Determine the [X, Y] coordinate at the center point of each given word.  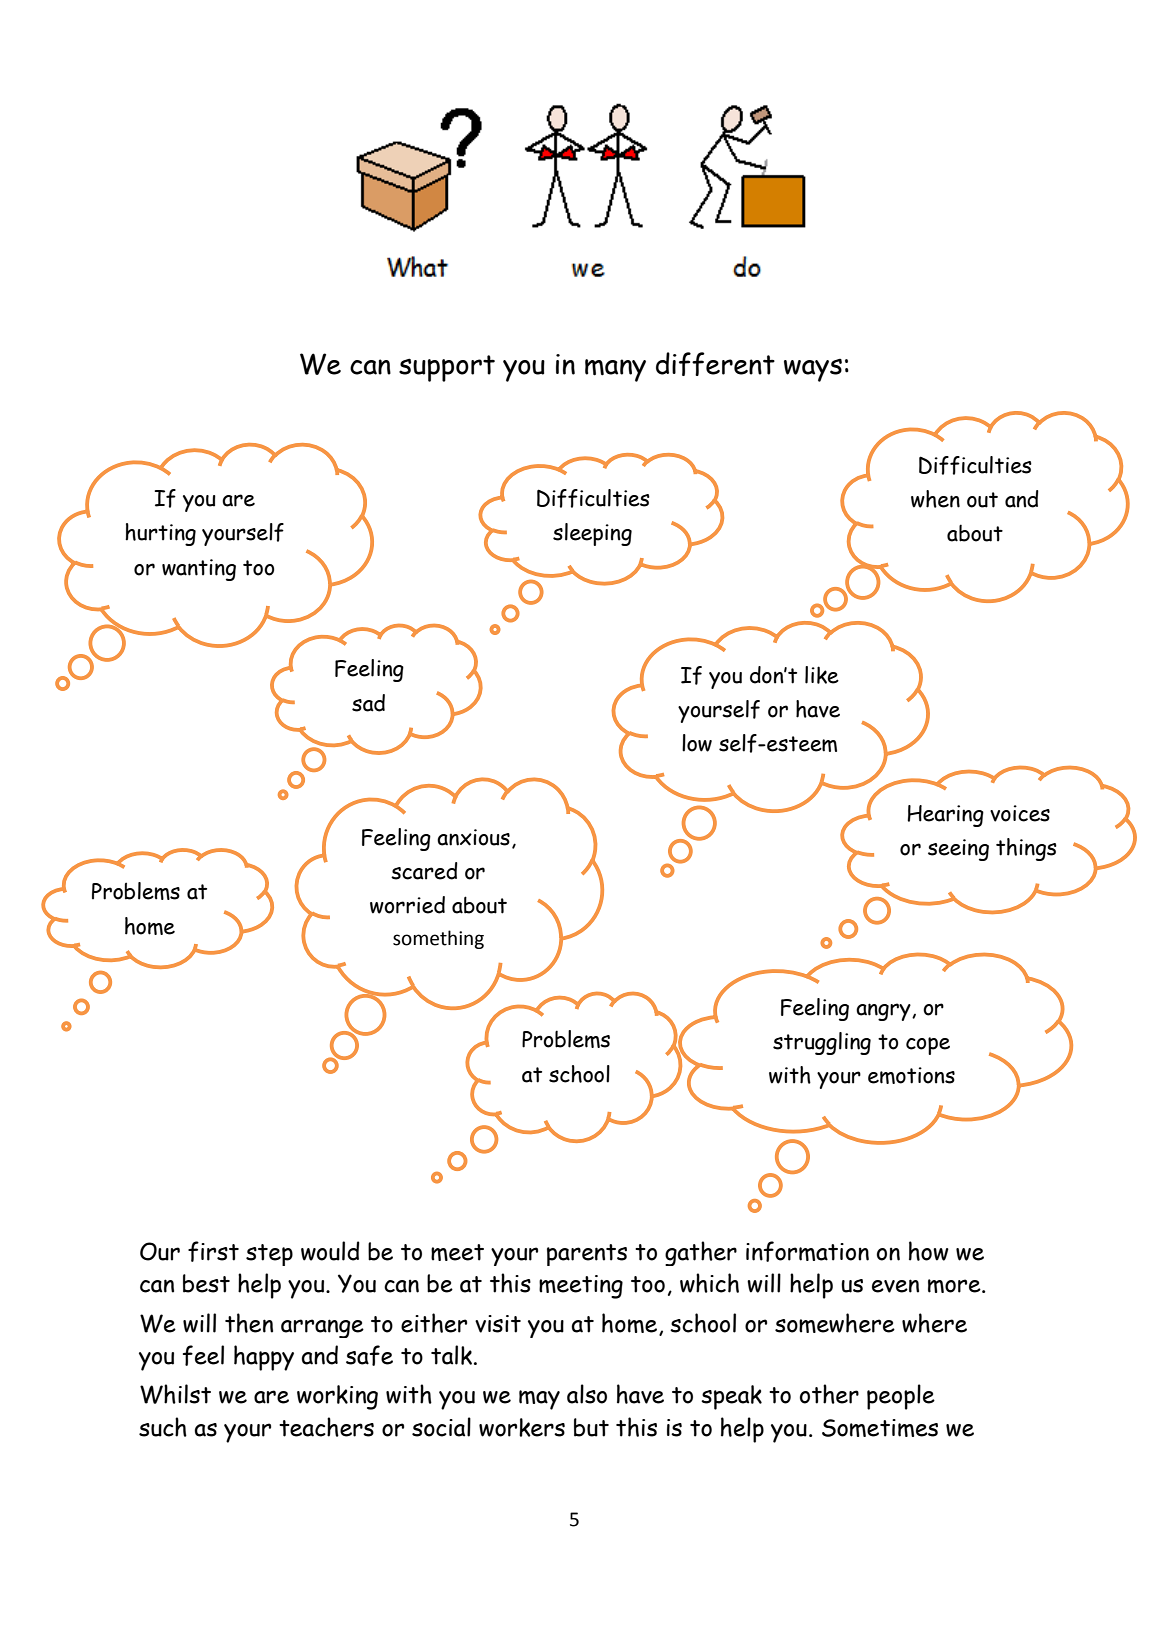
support [447, 368]
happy [264, 1358]
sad [368, 703]
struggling [822, 1043]
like [822, 675]
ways [813, 370]
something [438, 939]
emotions [911, 1075]
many [615, 370]
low [697, 743]
